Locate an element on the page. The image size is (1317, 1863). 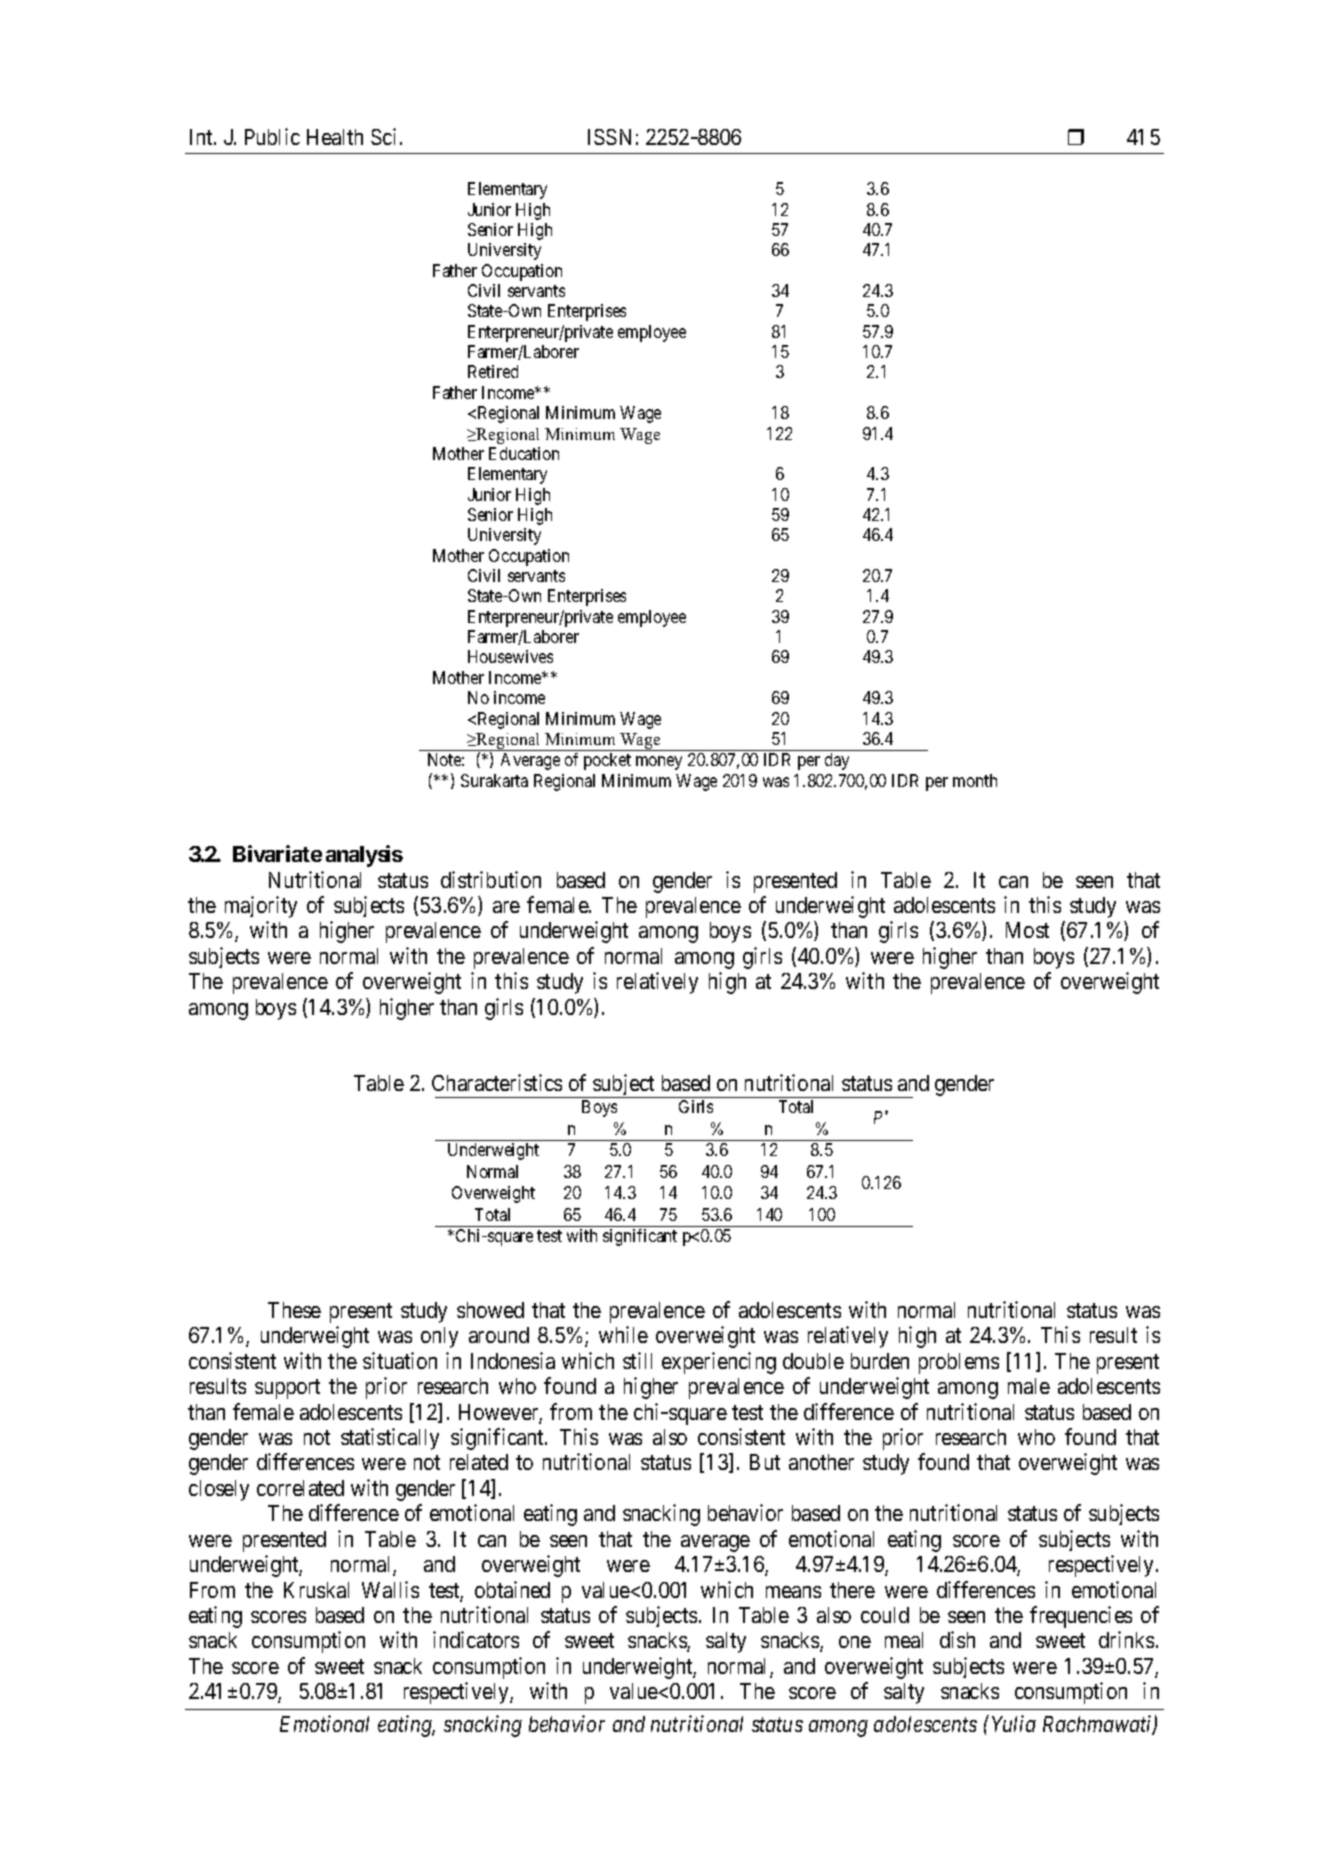
Health is located at coordinates (335, 137).
